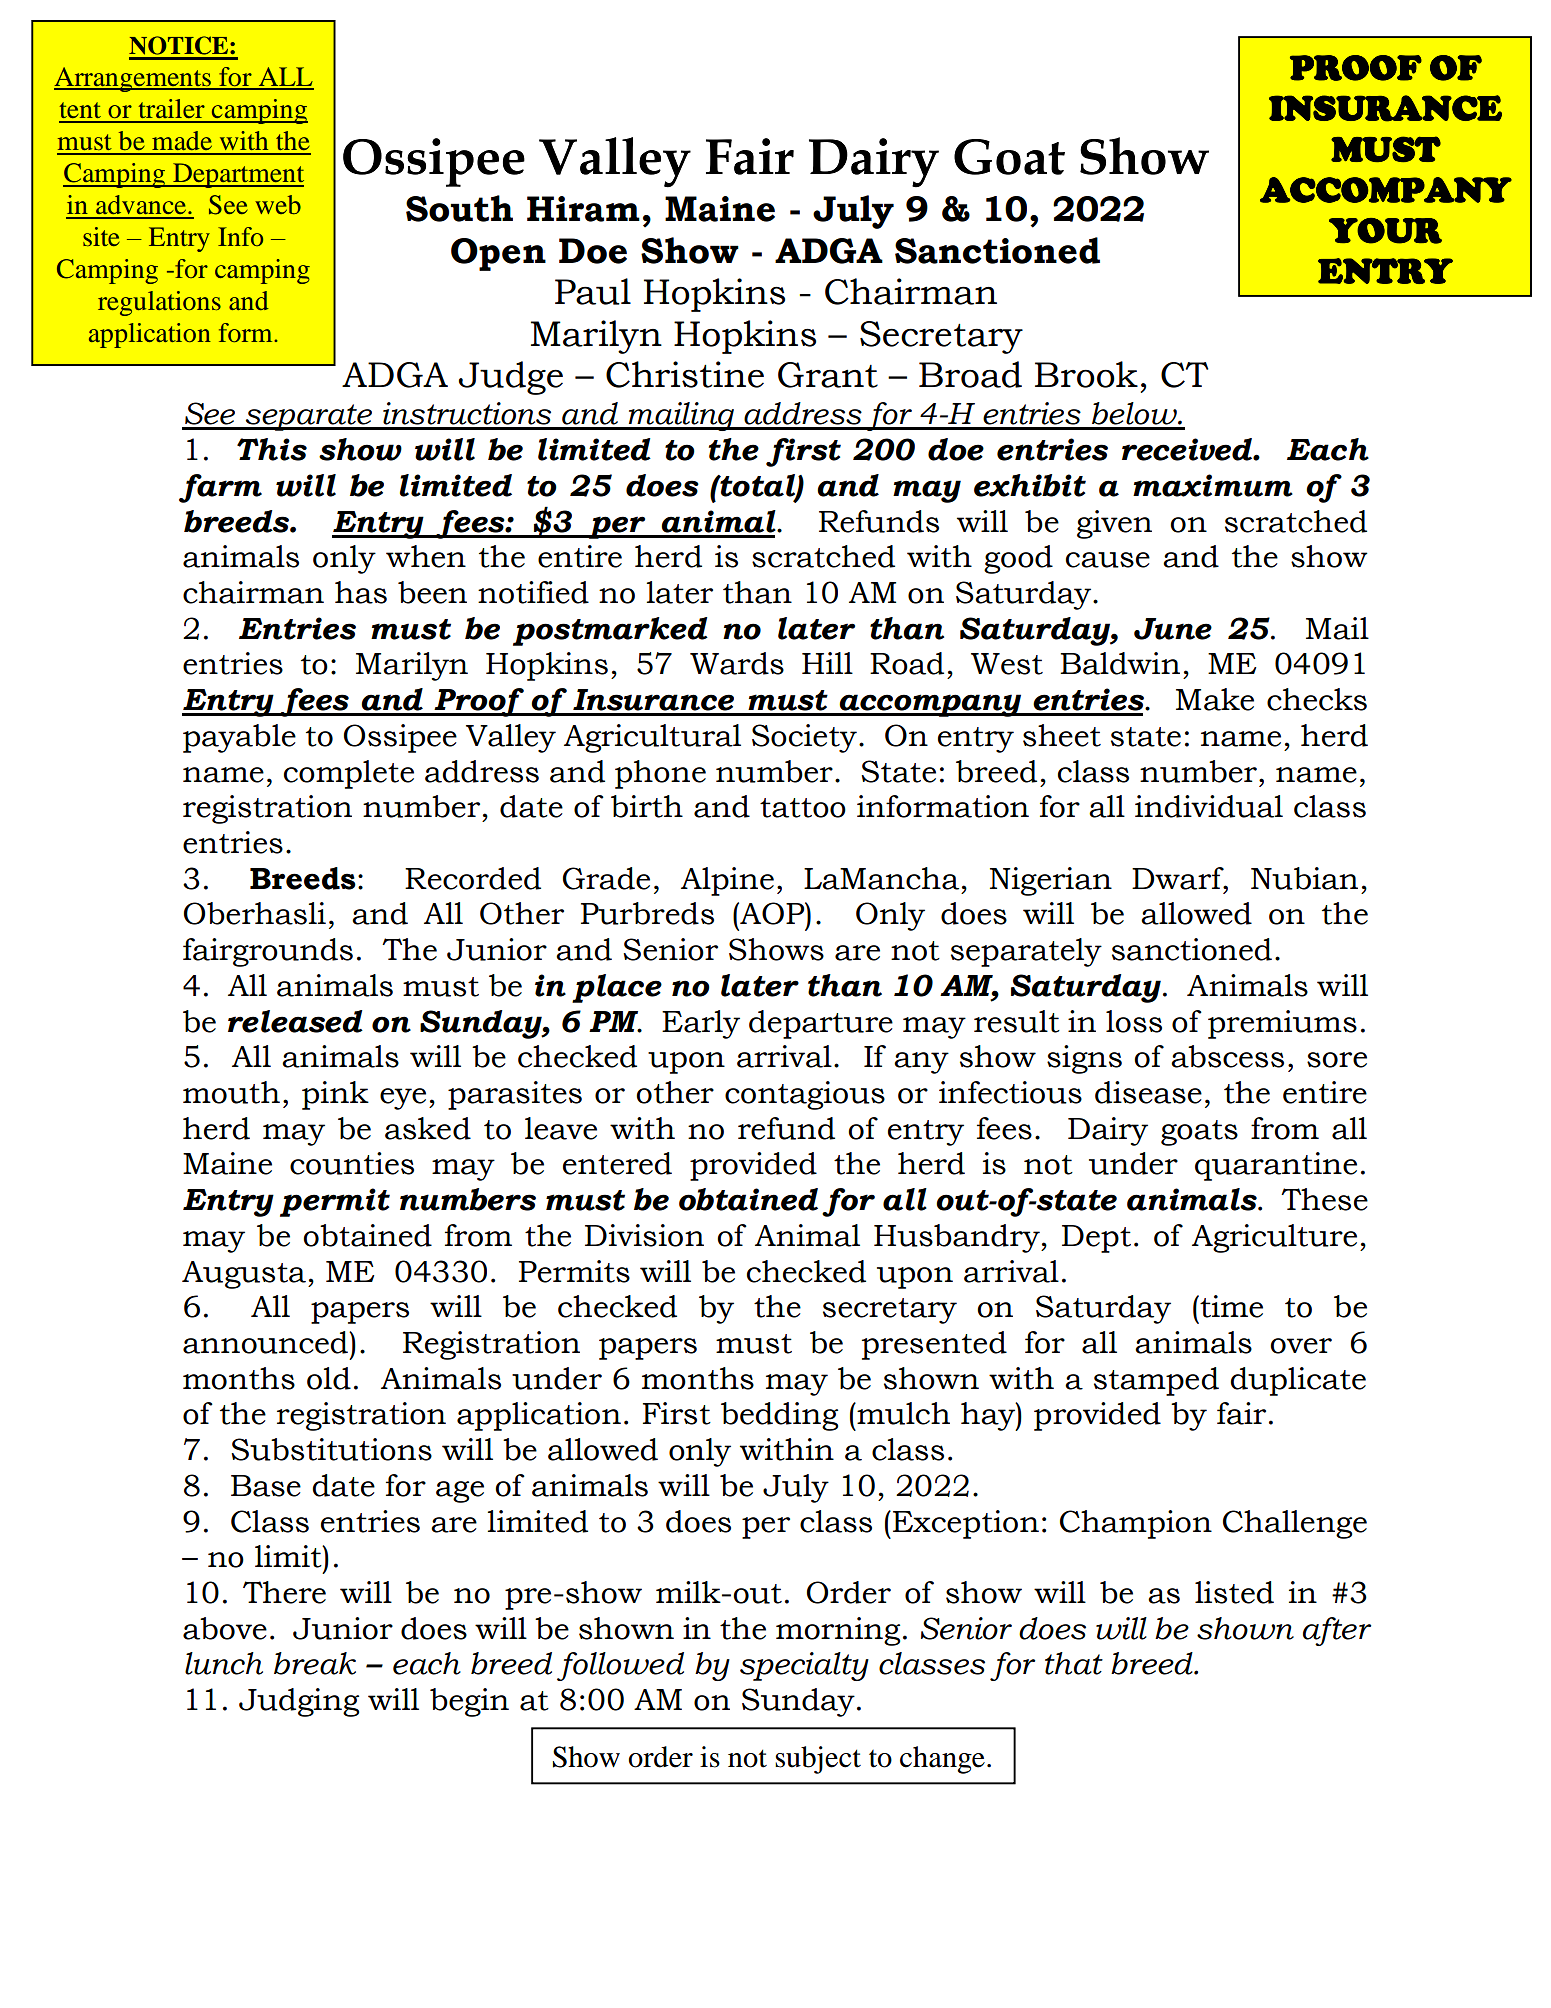 The width and height of the image is (1551, 2008). What do you see at coordinates (804, 1666) in the image?
I see `specialty` at bounding box center [804, 1666].
